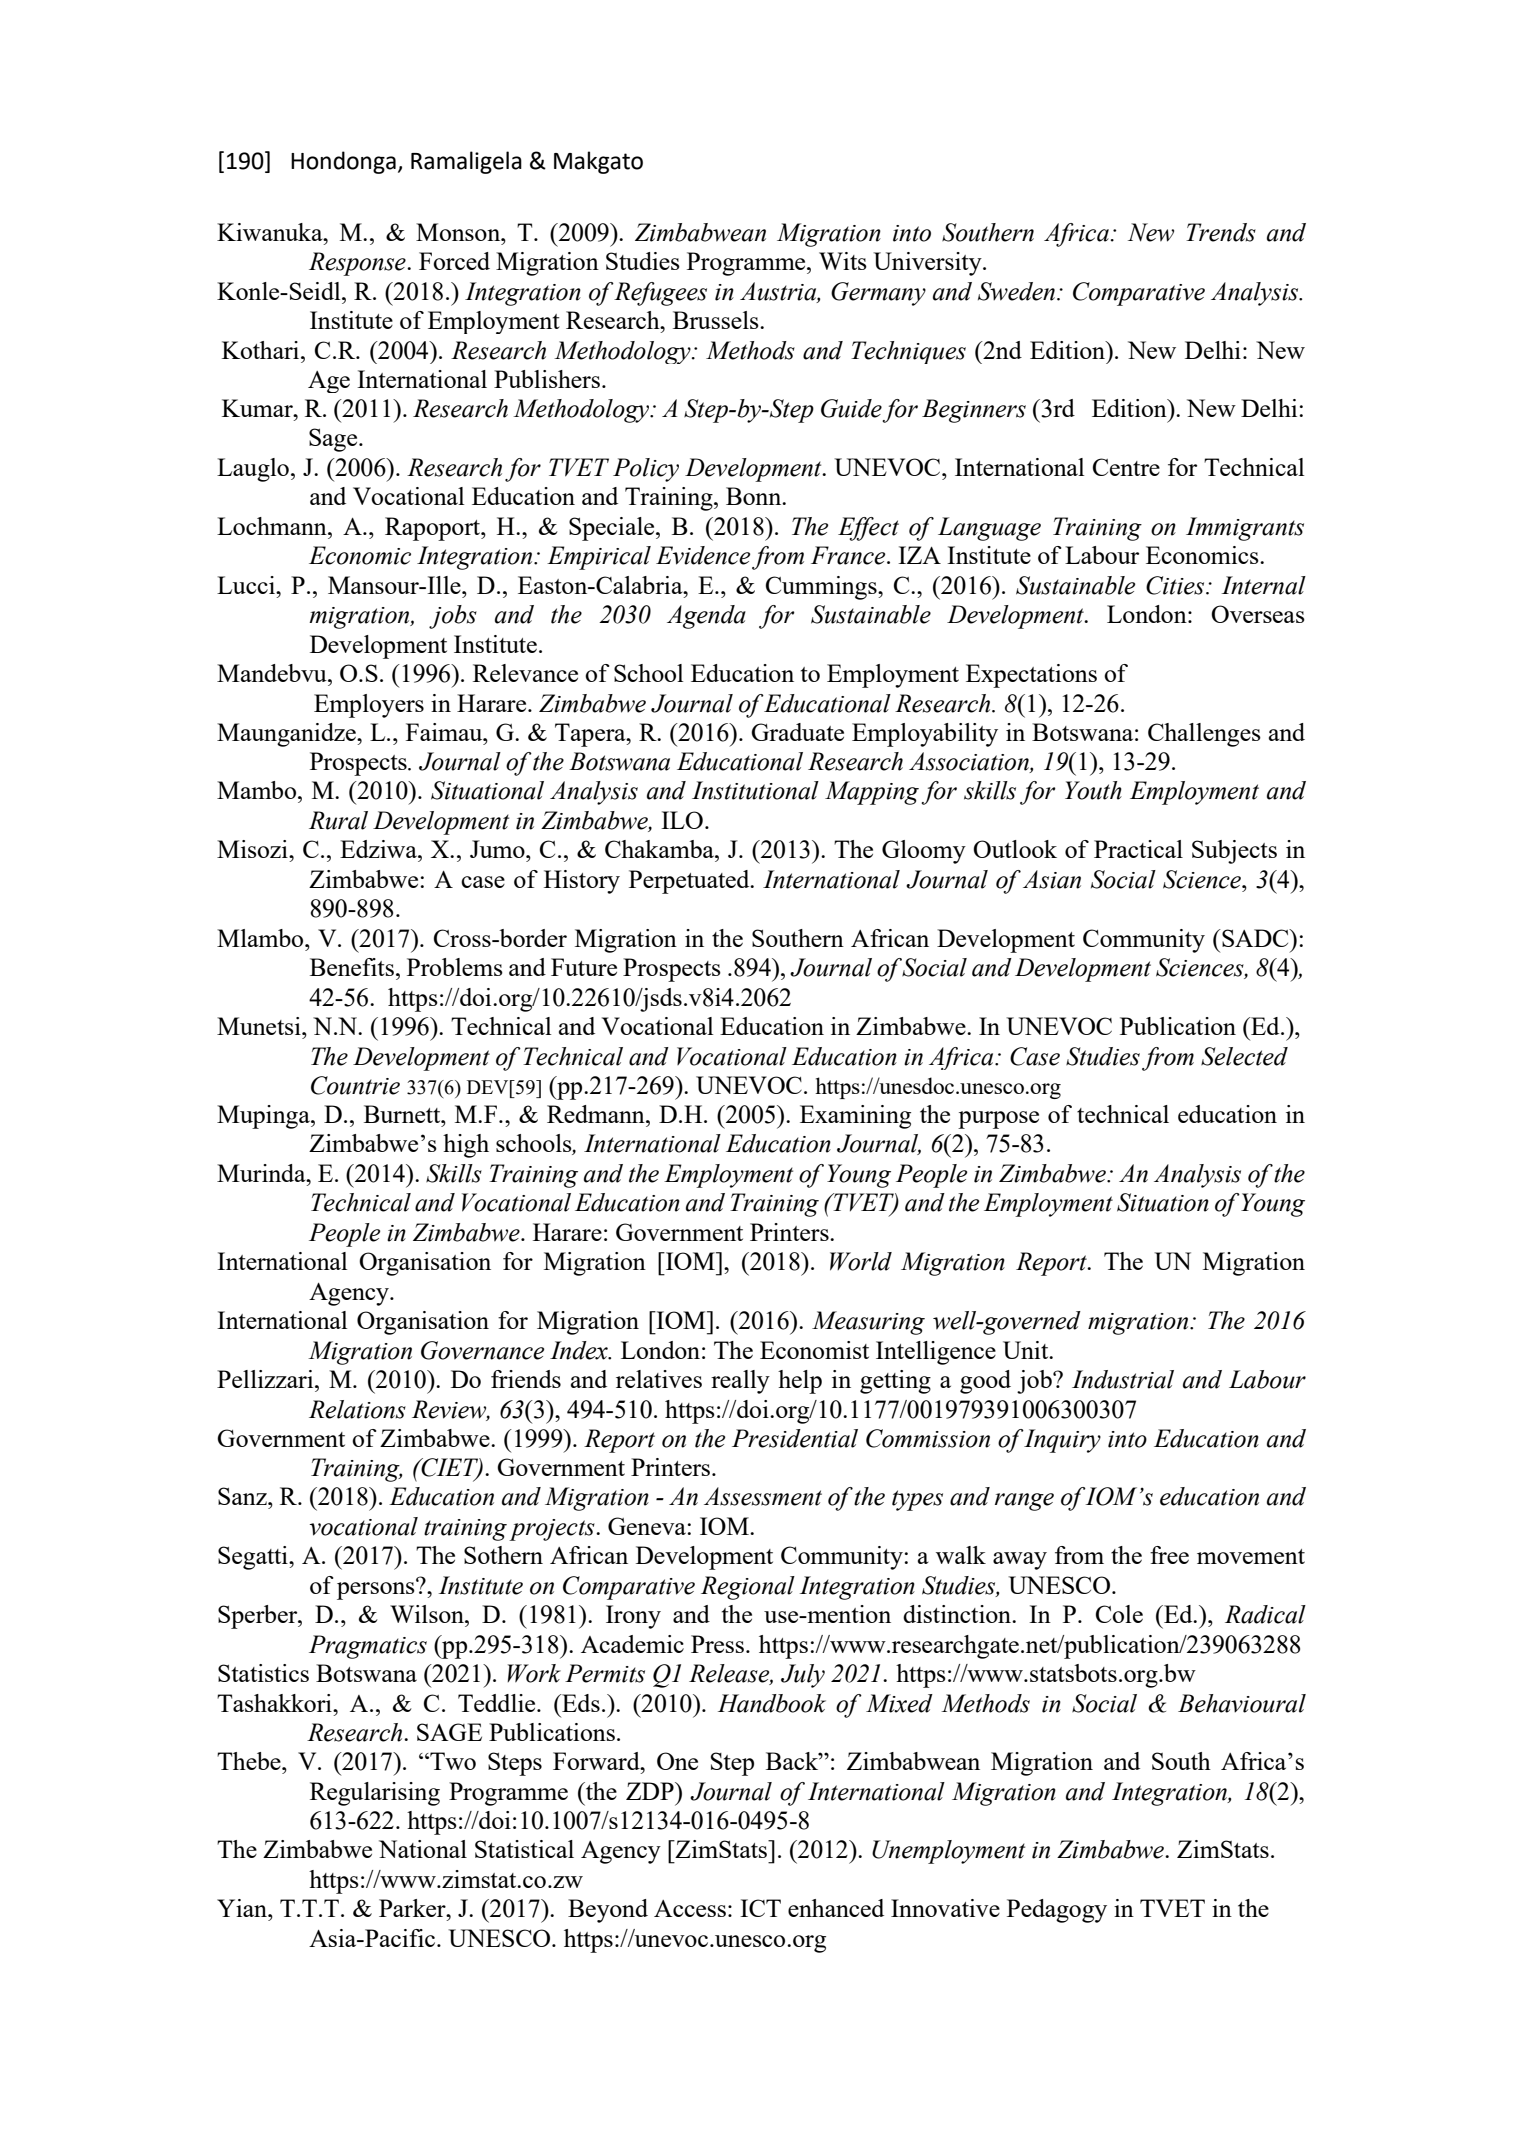  I want to click on Industrial, so click(1123, 1379).
